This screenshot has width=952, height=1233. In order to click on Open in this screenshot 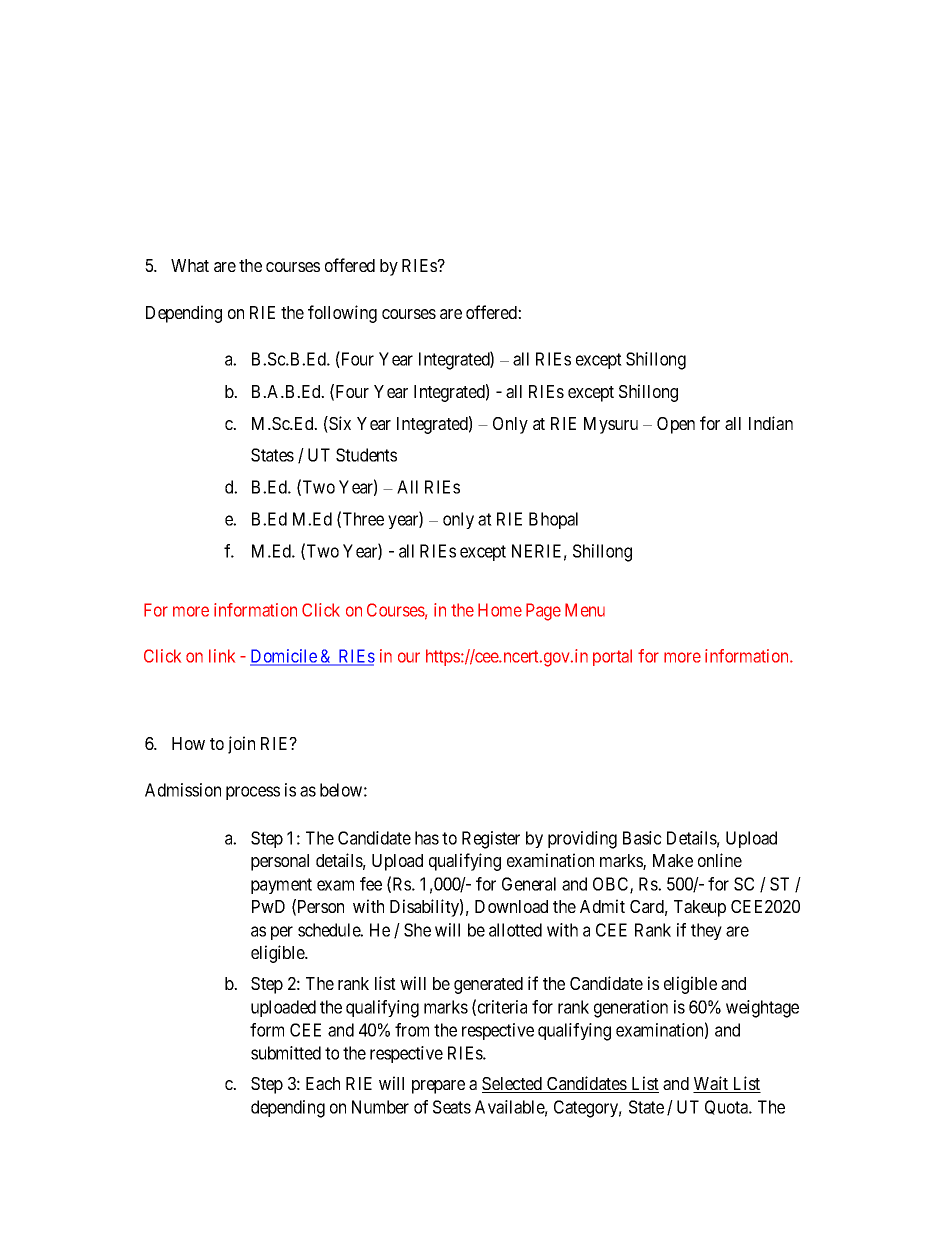, I will do `click(676, 425)`.
